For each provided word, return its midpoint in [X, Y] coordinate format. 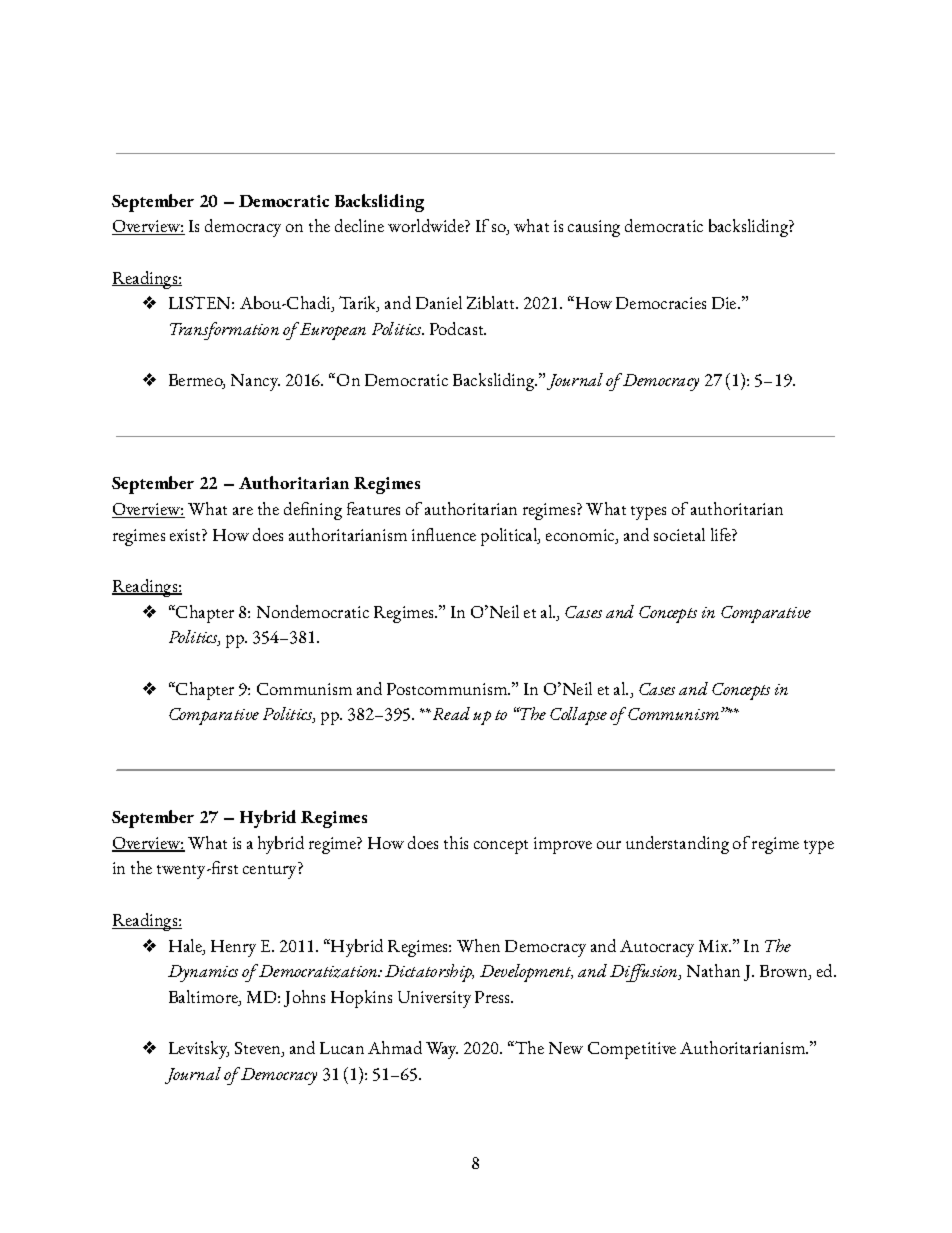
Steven [259, 1049]
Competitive [632, 1050]
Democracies [661, 303]
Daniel [439, 302]
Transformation [224, 331]
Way [442, 1050]
